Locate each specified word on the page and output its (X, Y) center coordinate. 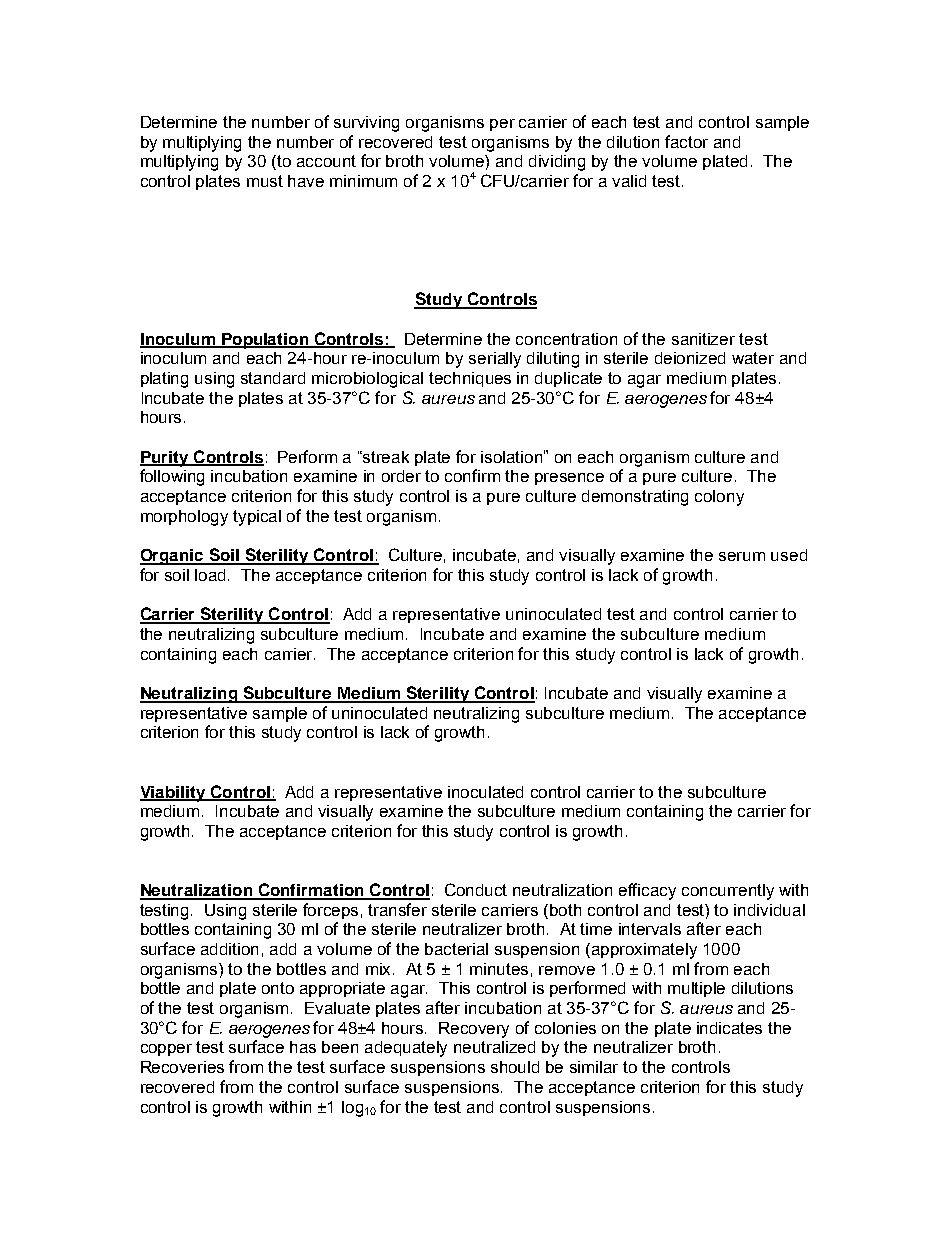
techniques (470, 379)
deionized (690, 358)
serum (742, 556)
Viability (174, 794)
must (265, 181)
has (303, 1047)
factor (686, 141)
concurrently (728, 892)
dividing (557, 163)
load (212, 575)
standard (273, 378)
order (401, 476)
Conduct (476, 889)
